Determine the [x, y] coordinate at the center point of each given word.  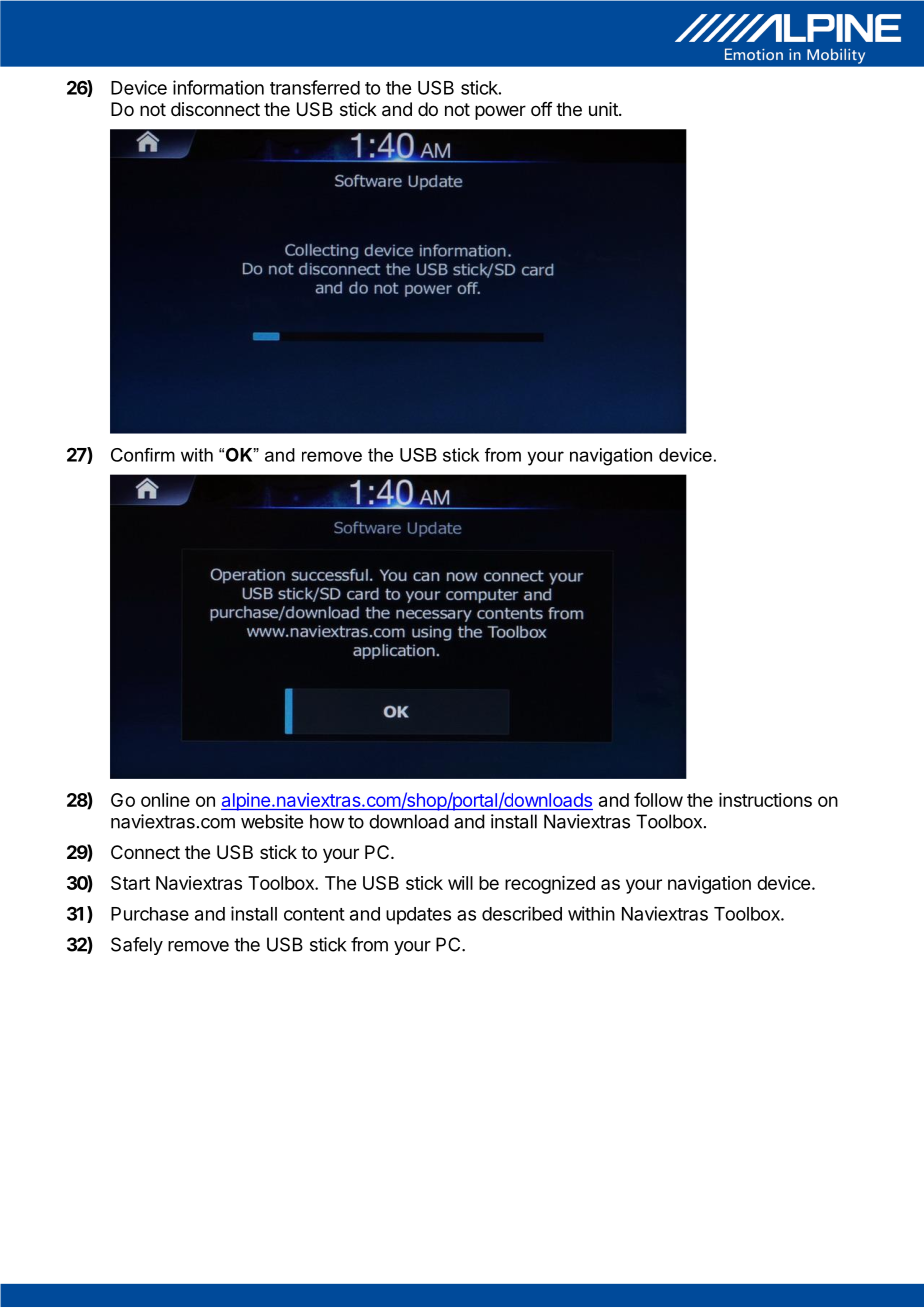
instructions [765, 800]
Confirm [143, 455]
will [460, 883]
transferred [315, 87]
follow [658, 799]
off [542, 109]
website [272, 821]
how [327, 821]
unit [604, 109]
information [218, 87]
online [165, 800]
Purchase [150, 914]
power [500, 112]
